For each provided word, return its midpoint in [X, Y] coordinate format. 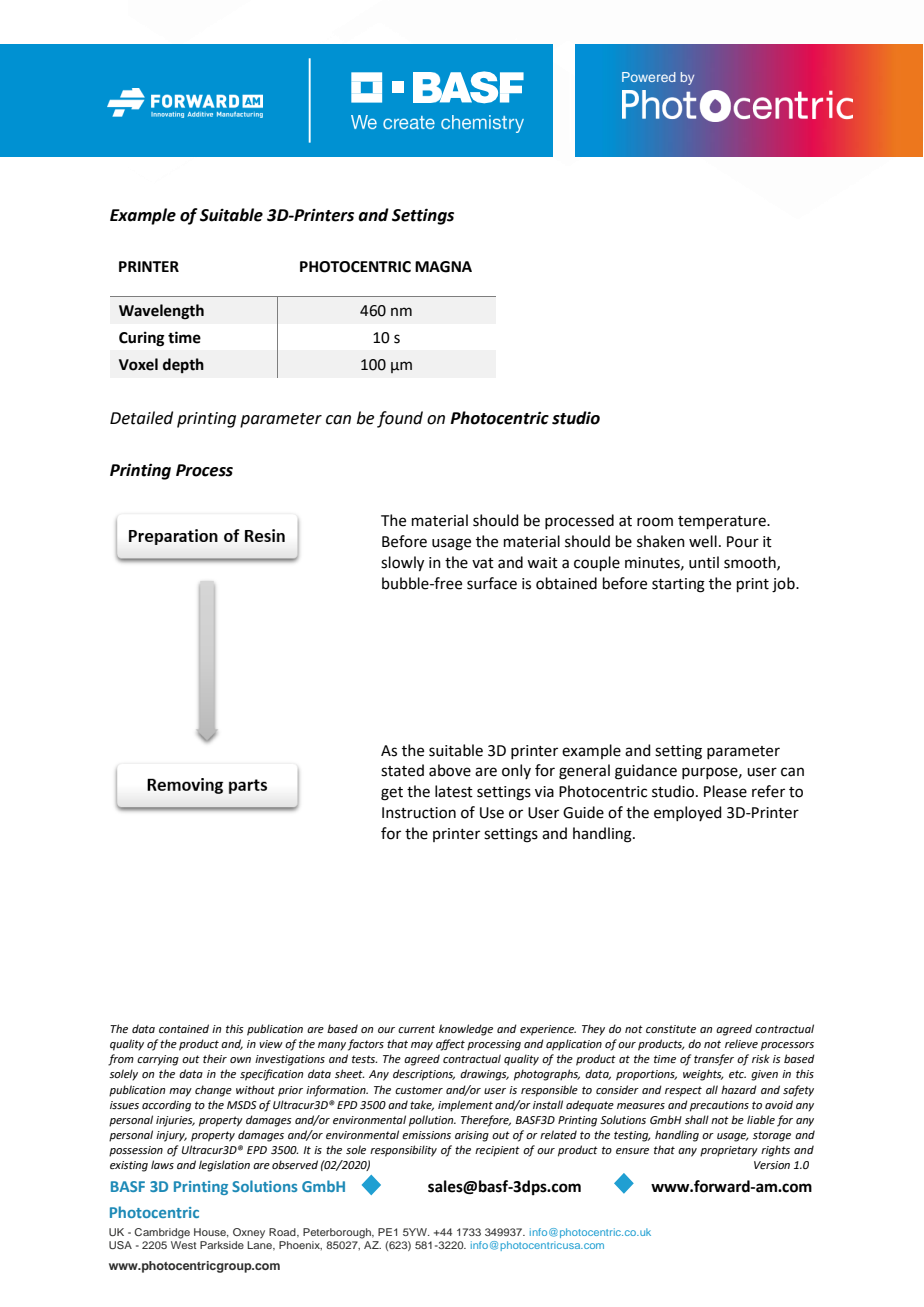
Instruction [419, 813]
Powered [648, 77]
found [400, 419]
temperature [723, 522]
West [183, 1245]
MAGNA [443, 267]
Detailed [141, 418]
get [392, 794]
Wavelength [161, 312]
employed [688, 813]
